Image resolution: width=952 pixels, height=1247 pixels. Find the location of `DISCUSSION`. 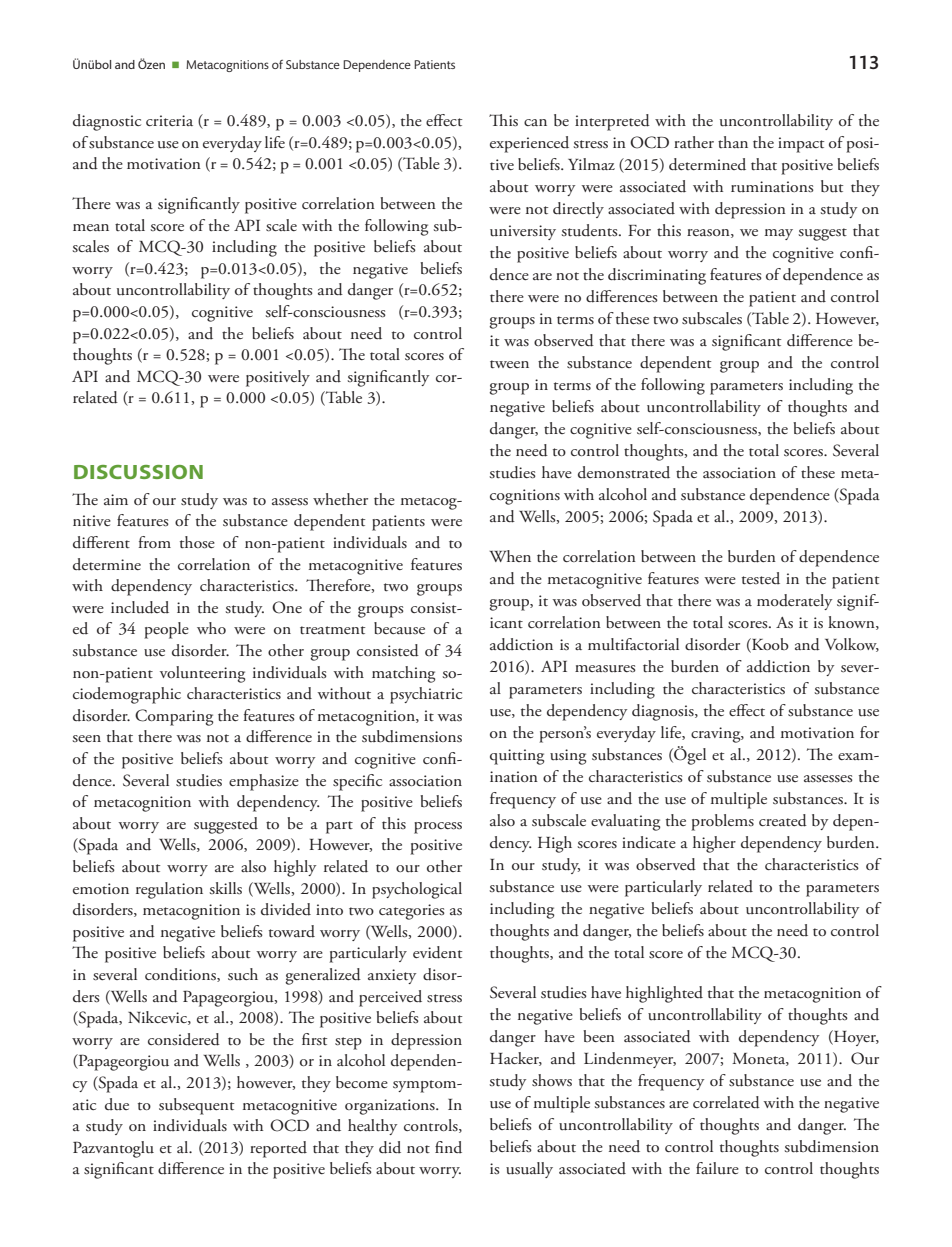

DISCUSSION is located at coordinates (138, 472).
